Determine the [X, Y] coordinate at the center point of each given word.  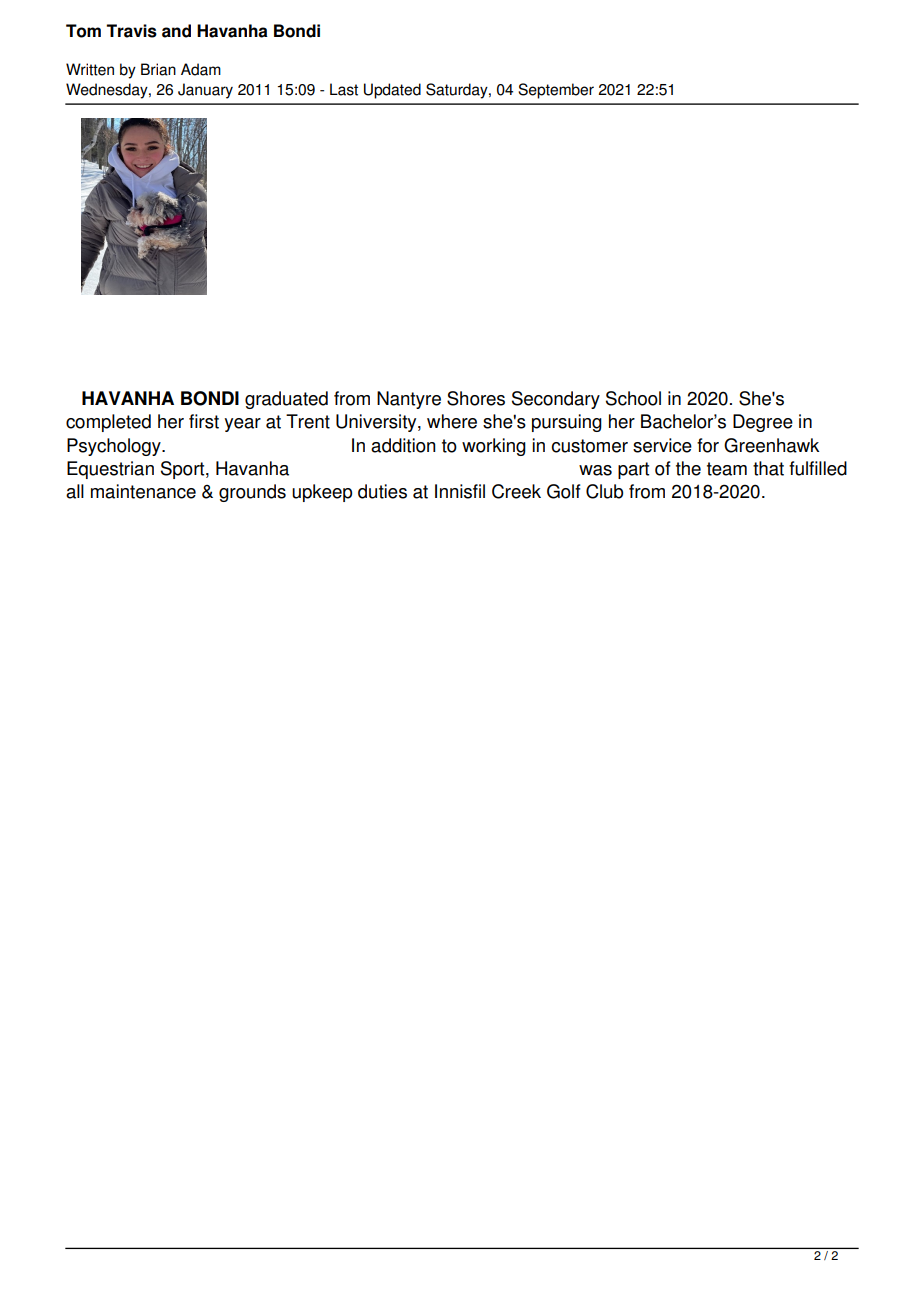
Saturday [458, 91]
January [205, 91]
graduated [286, 400]
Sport [184, 470]
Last [344, 89]
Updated [392, 91]
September [556, 91]
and [176, 31]
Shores [476, 398]
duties [382, 491]
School [633, 398]
